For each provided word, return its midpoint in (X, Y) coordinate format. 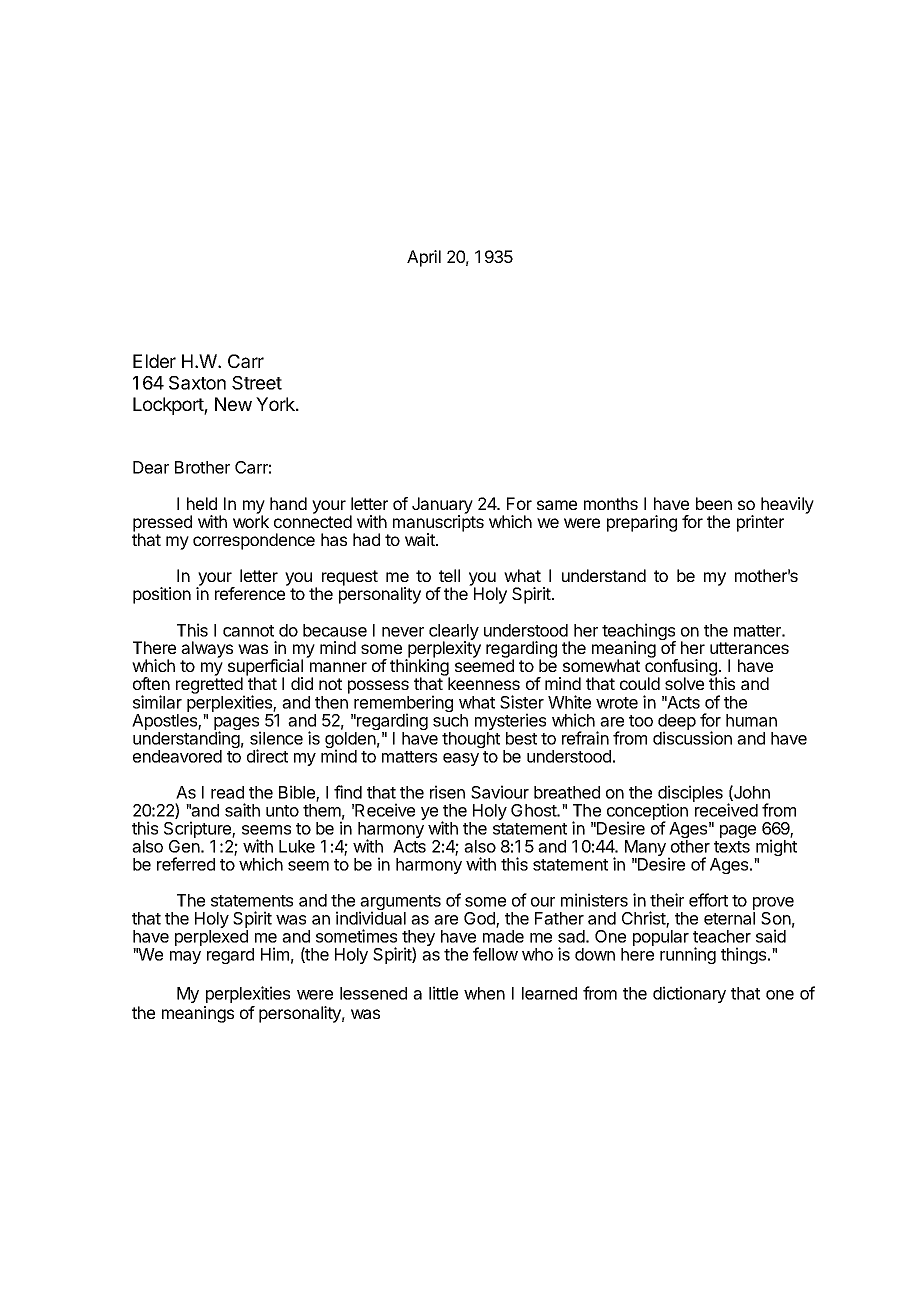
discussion (692, 738)
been (714, 503)
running (688, 955)
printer (760, 523)
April (424, 258)
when (484, 993)
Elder (154, 361)
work (251, 520)
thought (471, 740)
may (185, 957)
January (442, 506)
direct (267, 756)
